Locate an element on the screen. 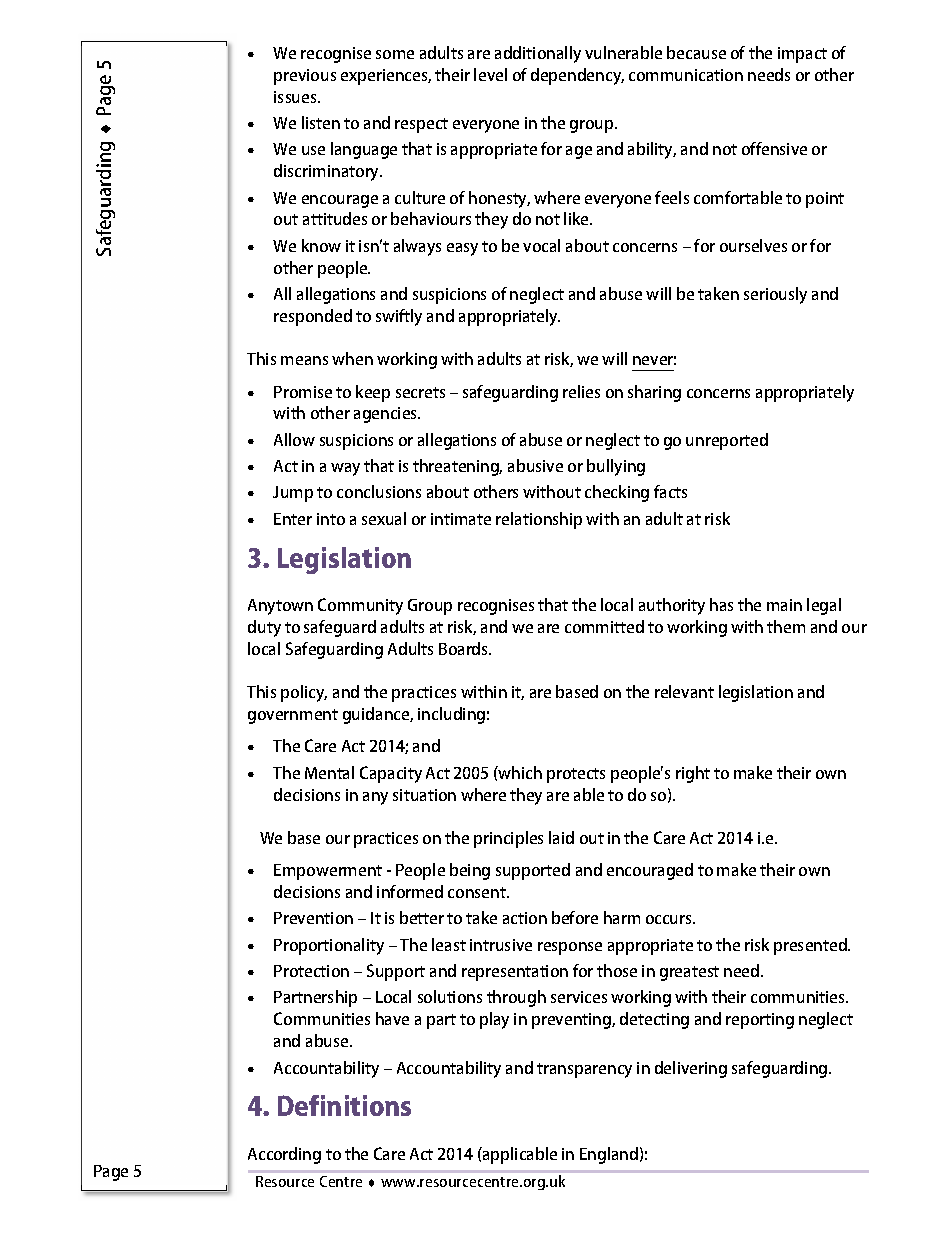 This screenshot has width=952, height=1233. Definitions is located at coordinates (344, 1105).
